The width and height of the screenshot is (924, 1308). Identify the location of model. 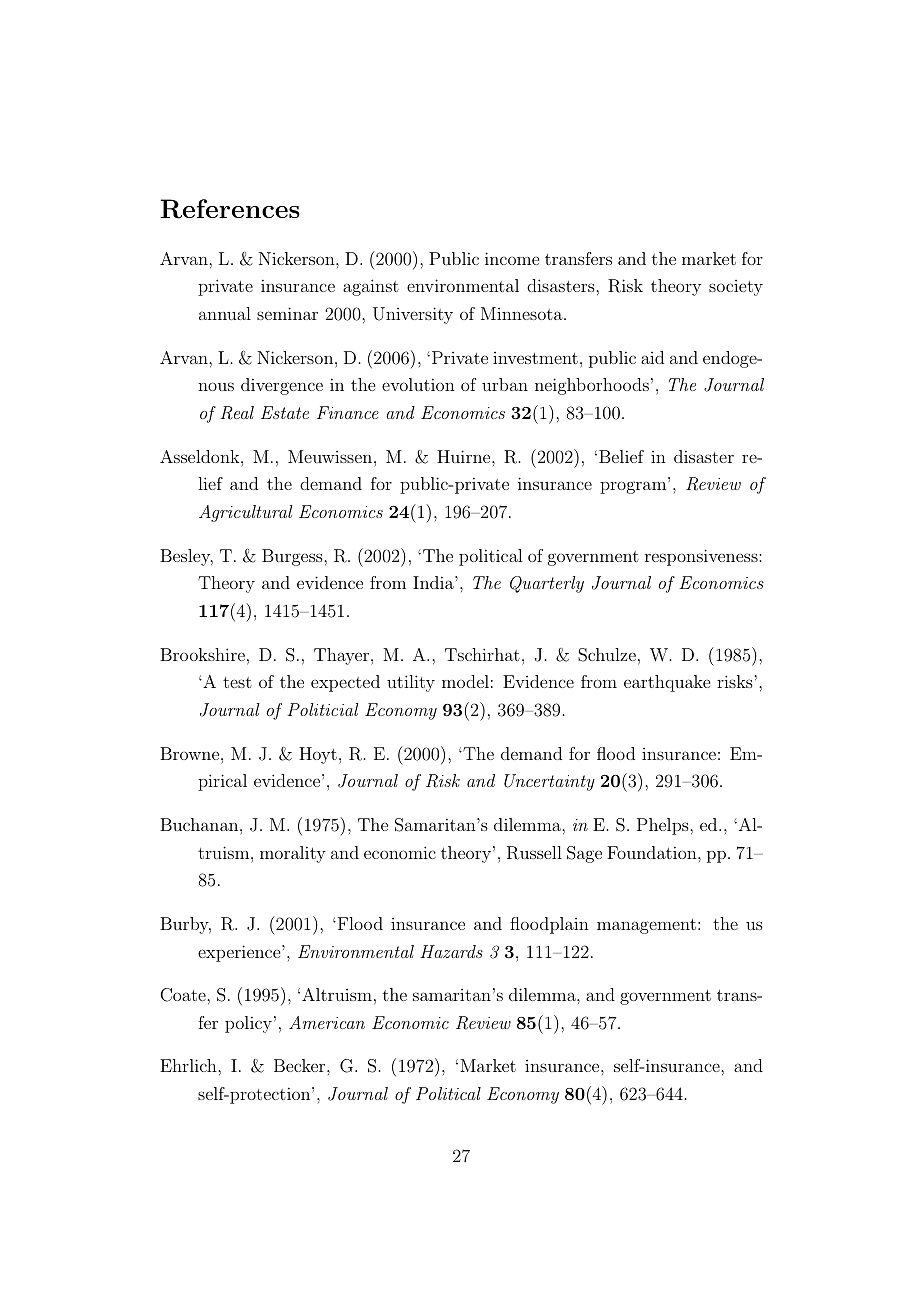
(465, 681).
